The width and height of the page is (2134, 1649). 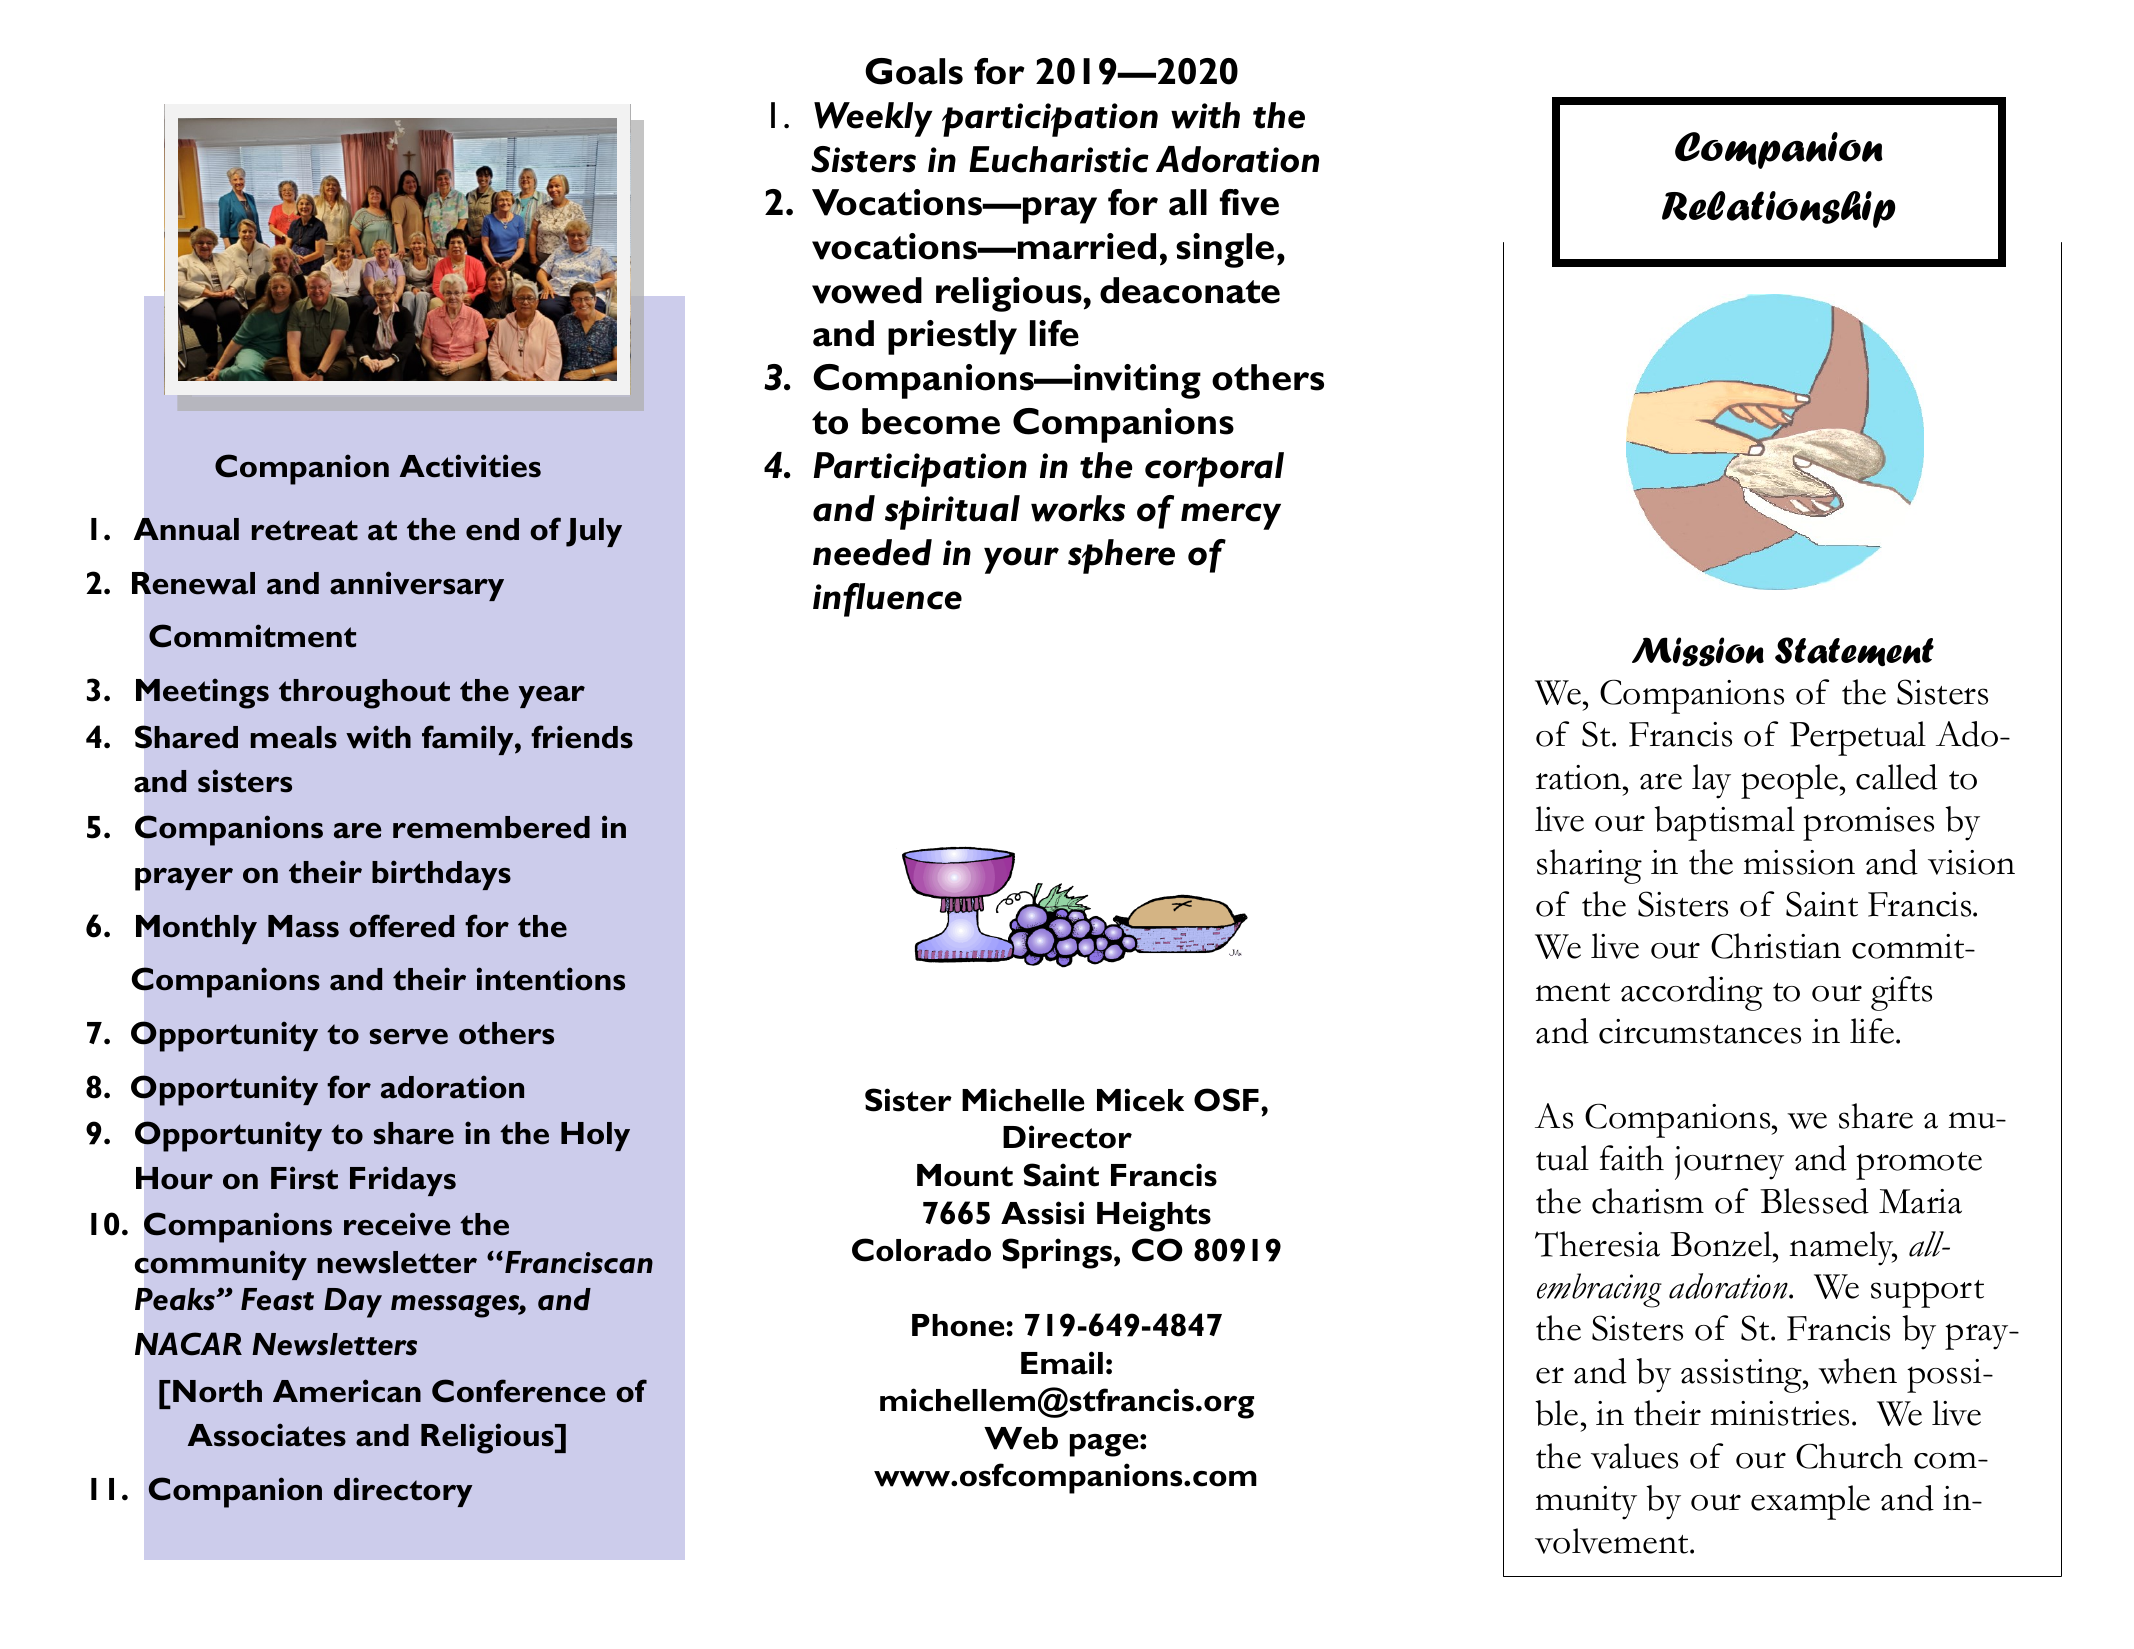 I want to click on Associates, so click(x=267, y=1435).
